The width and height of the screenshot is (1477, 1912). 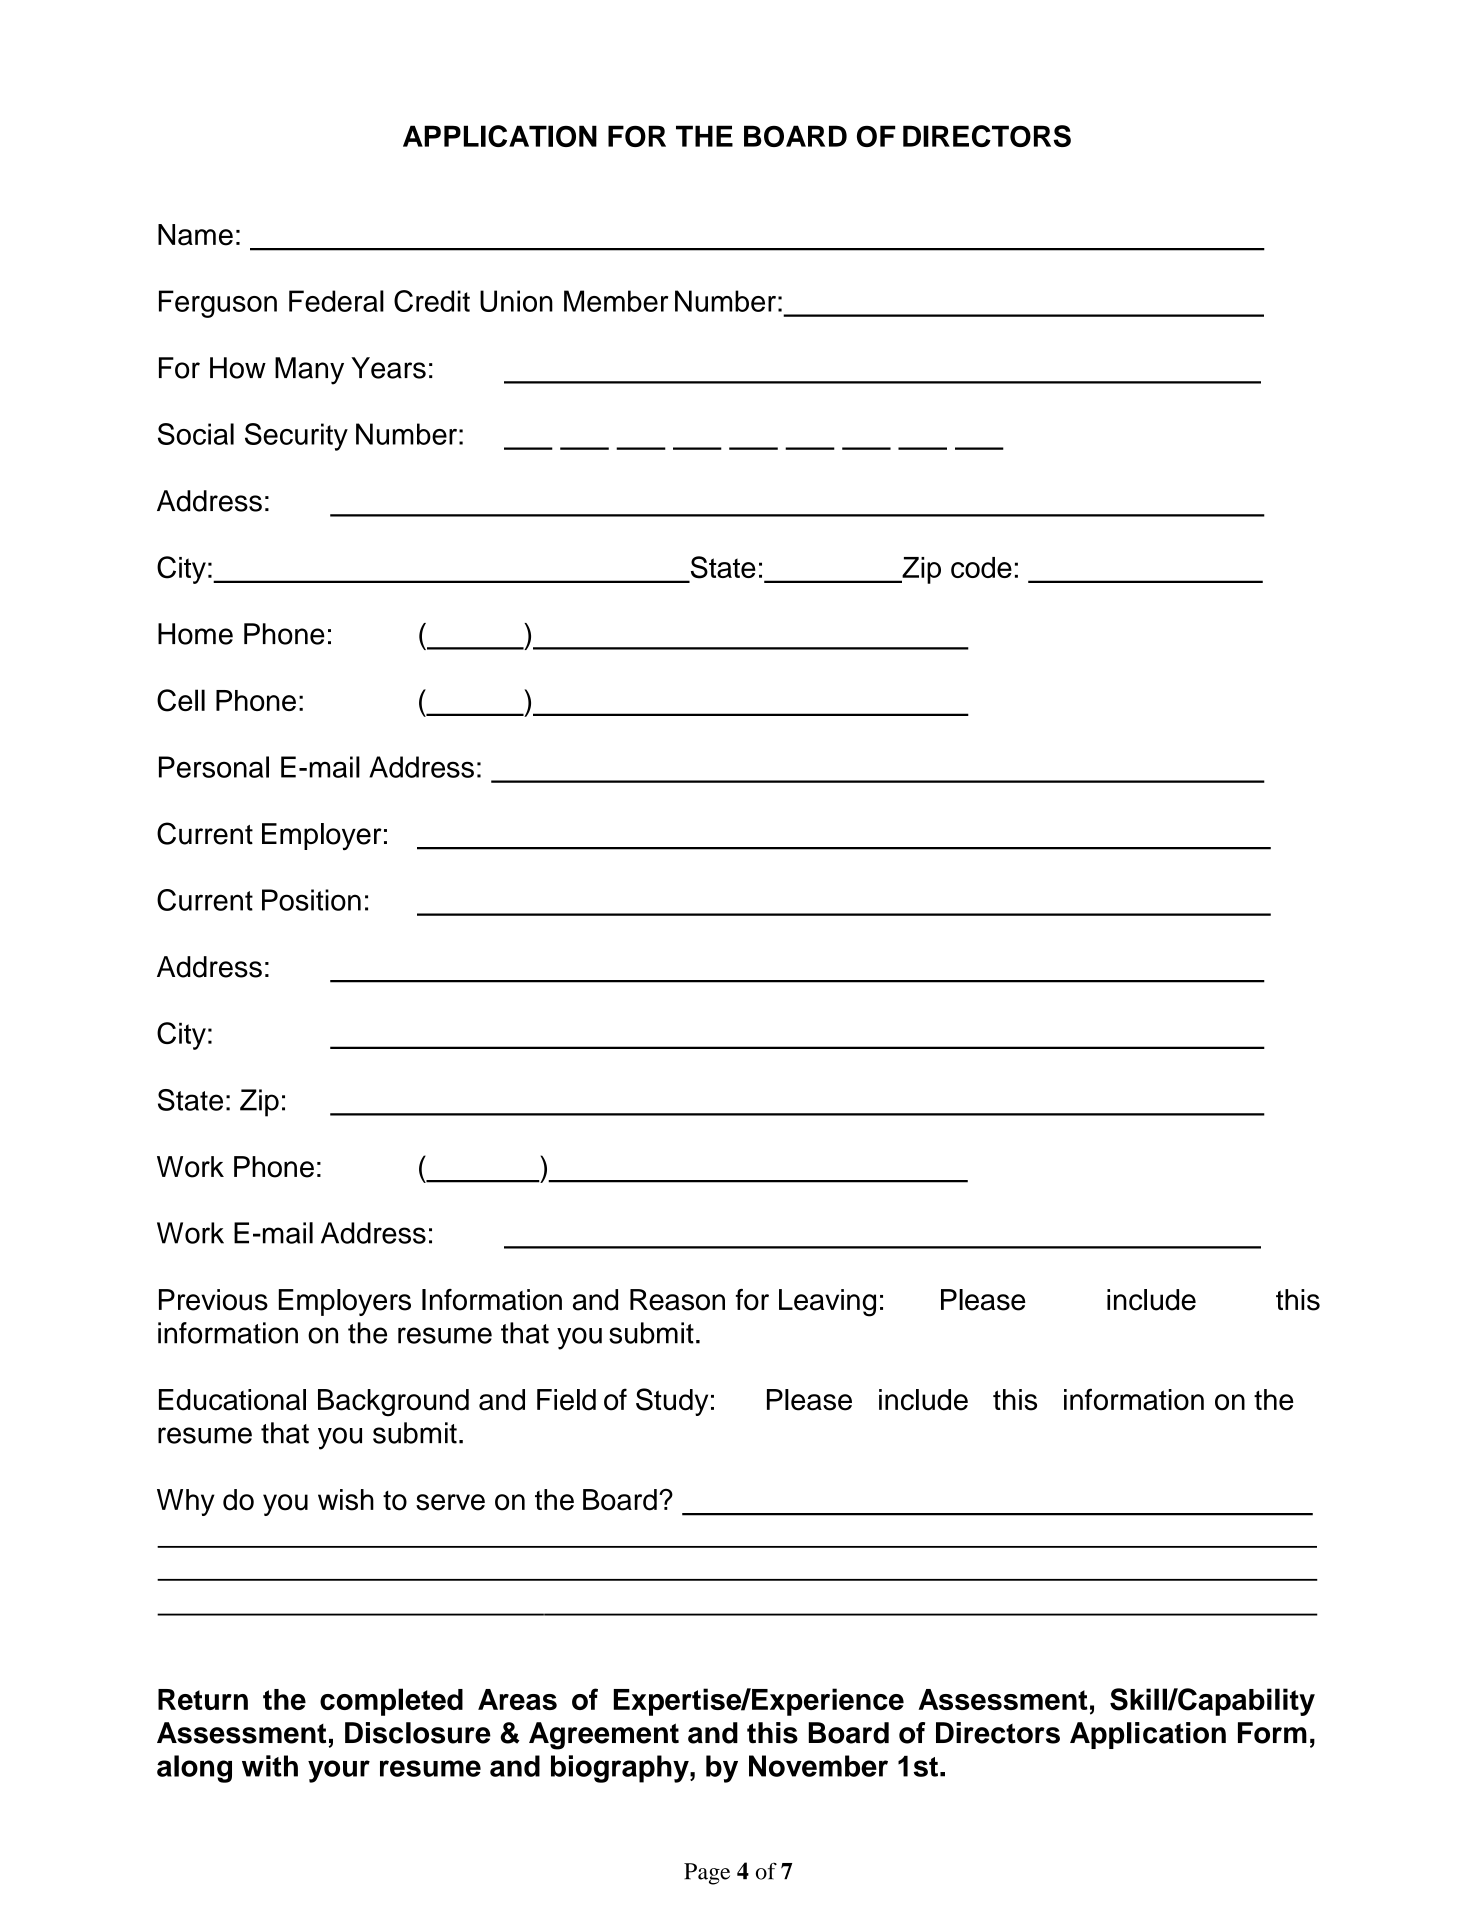 What do you see at coordinates (616, 301) in the screenshot?
I see `Member` at bounding box center [616, 301].
